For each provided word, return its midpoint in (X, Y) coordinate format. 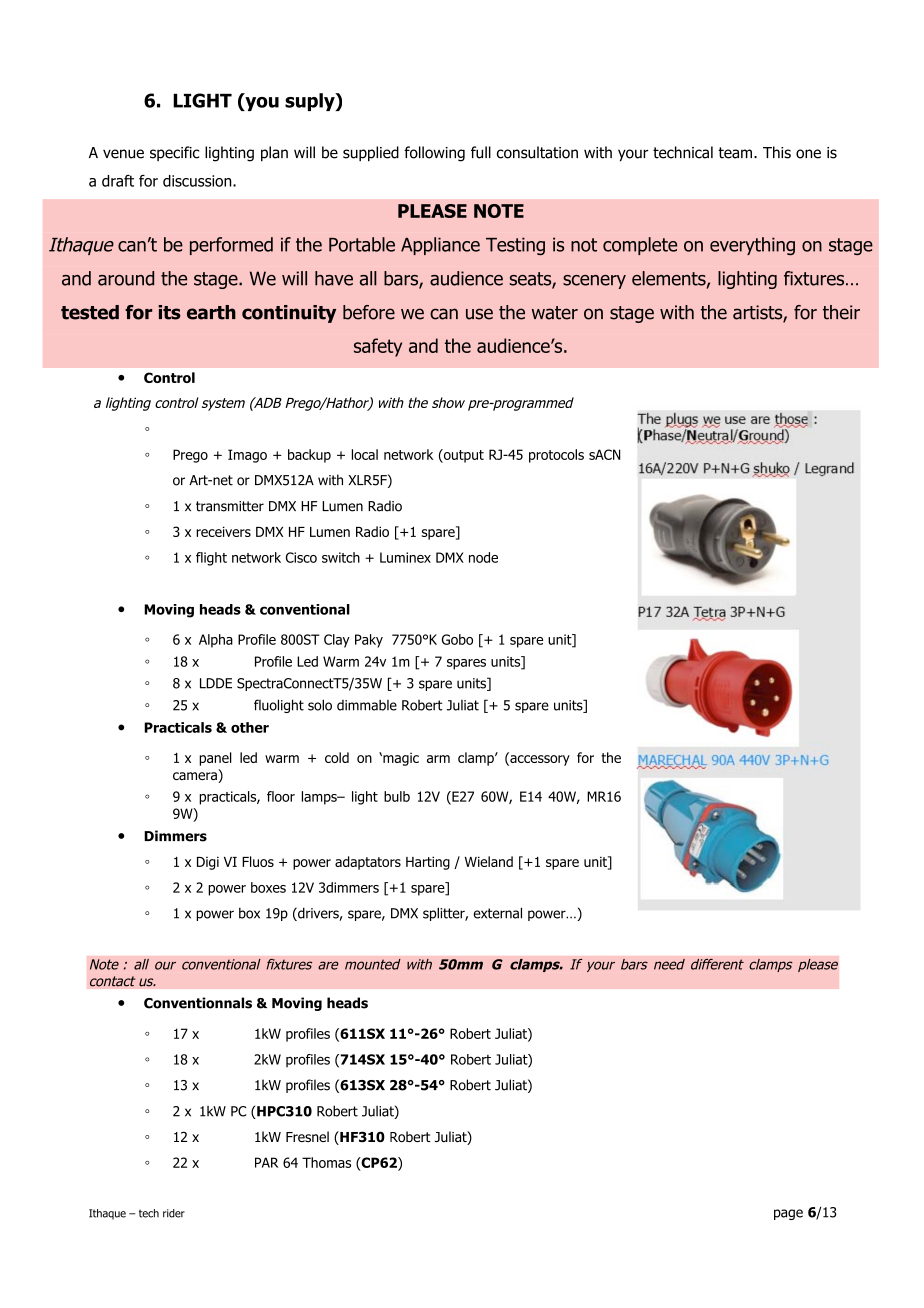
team (736, 153)
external (497, 913)
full (481, 152)
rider (174, 1213)
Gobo (457, 639)
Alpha (216, 641)
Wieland (489, 861)
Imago (247, 456)
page (788, 1214)
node (483, 557)
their (841, 312)
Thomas (326, 1162)
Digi (208, 863)
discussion (198, 181)
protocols (556, 456)
